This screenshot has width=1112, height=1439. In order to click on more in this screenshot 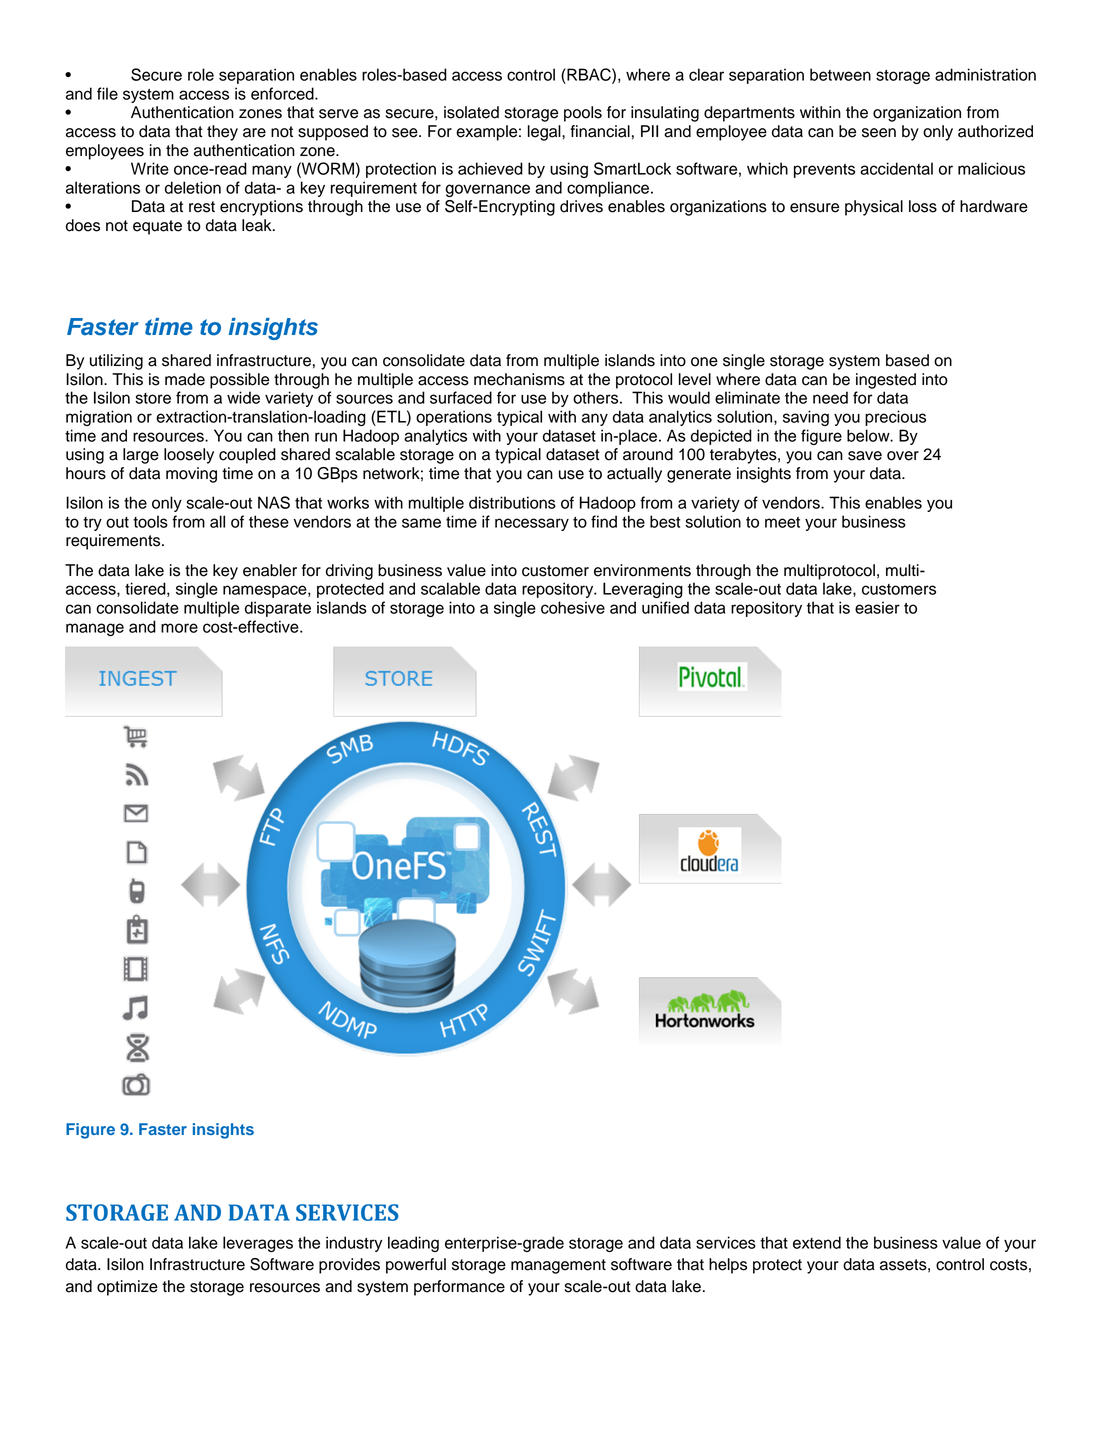, I will do `click(179, 628)`.
